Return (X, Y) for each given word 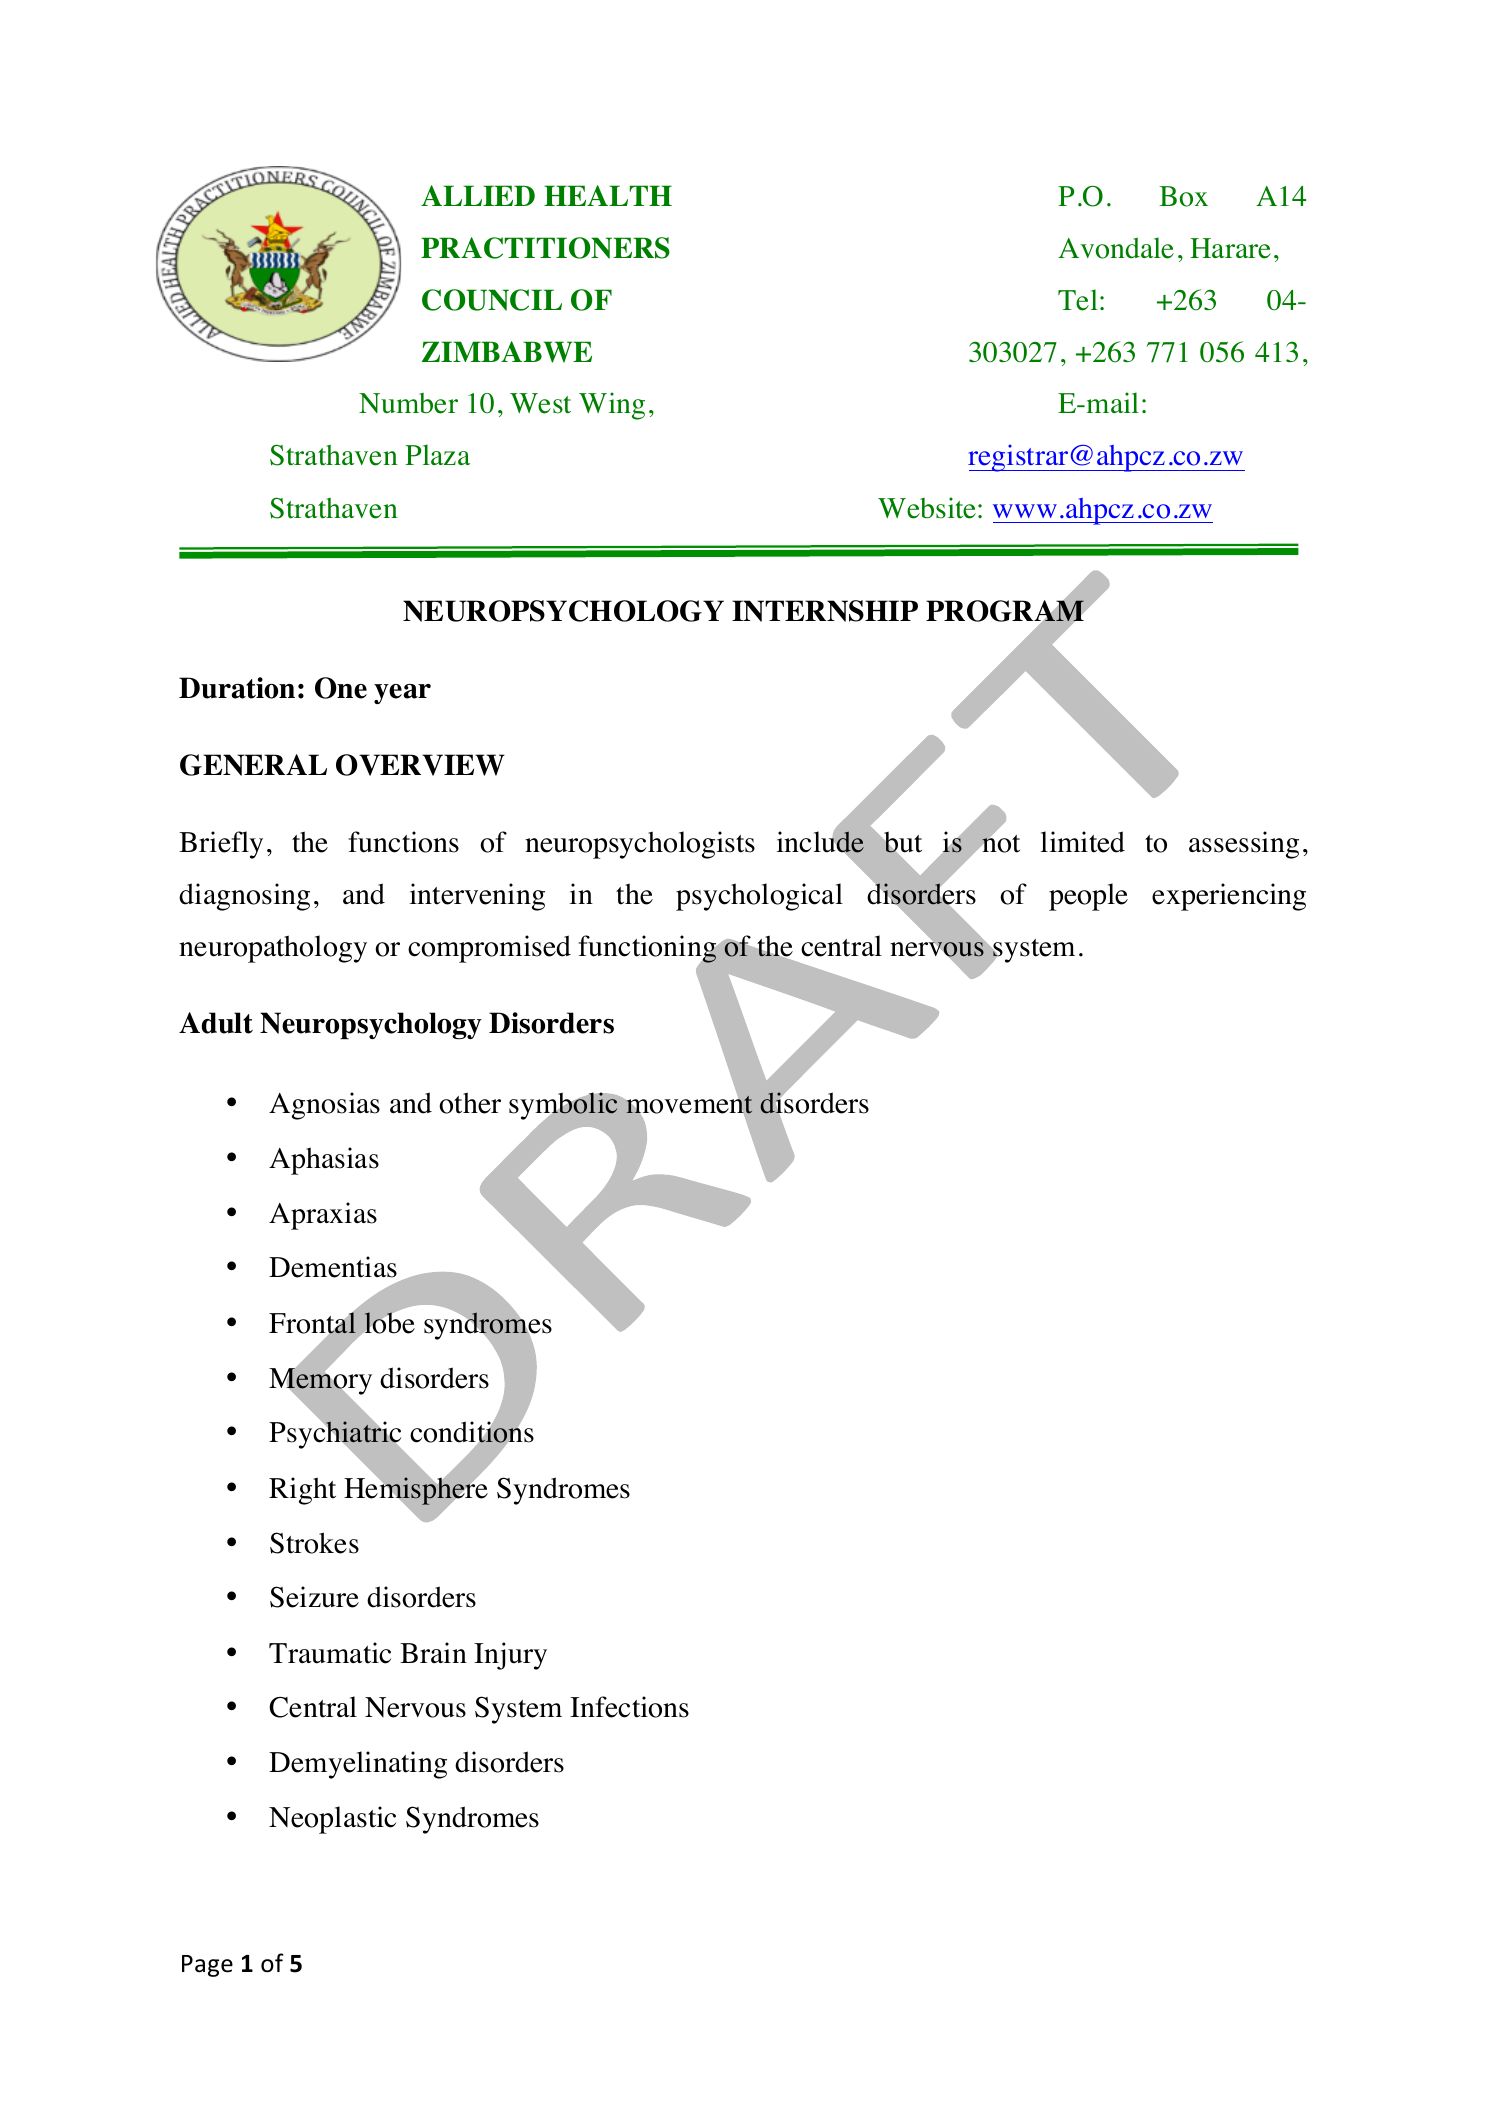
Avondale (1116, 248)
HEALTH (608, 195)
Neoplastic (332, 1820)
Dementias (333, 1267)
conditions (472, 1433)
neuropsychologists (640, 845)
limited (1083, 842)
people (1088, 897)
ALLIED (478, 195)
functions (403, 842)
